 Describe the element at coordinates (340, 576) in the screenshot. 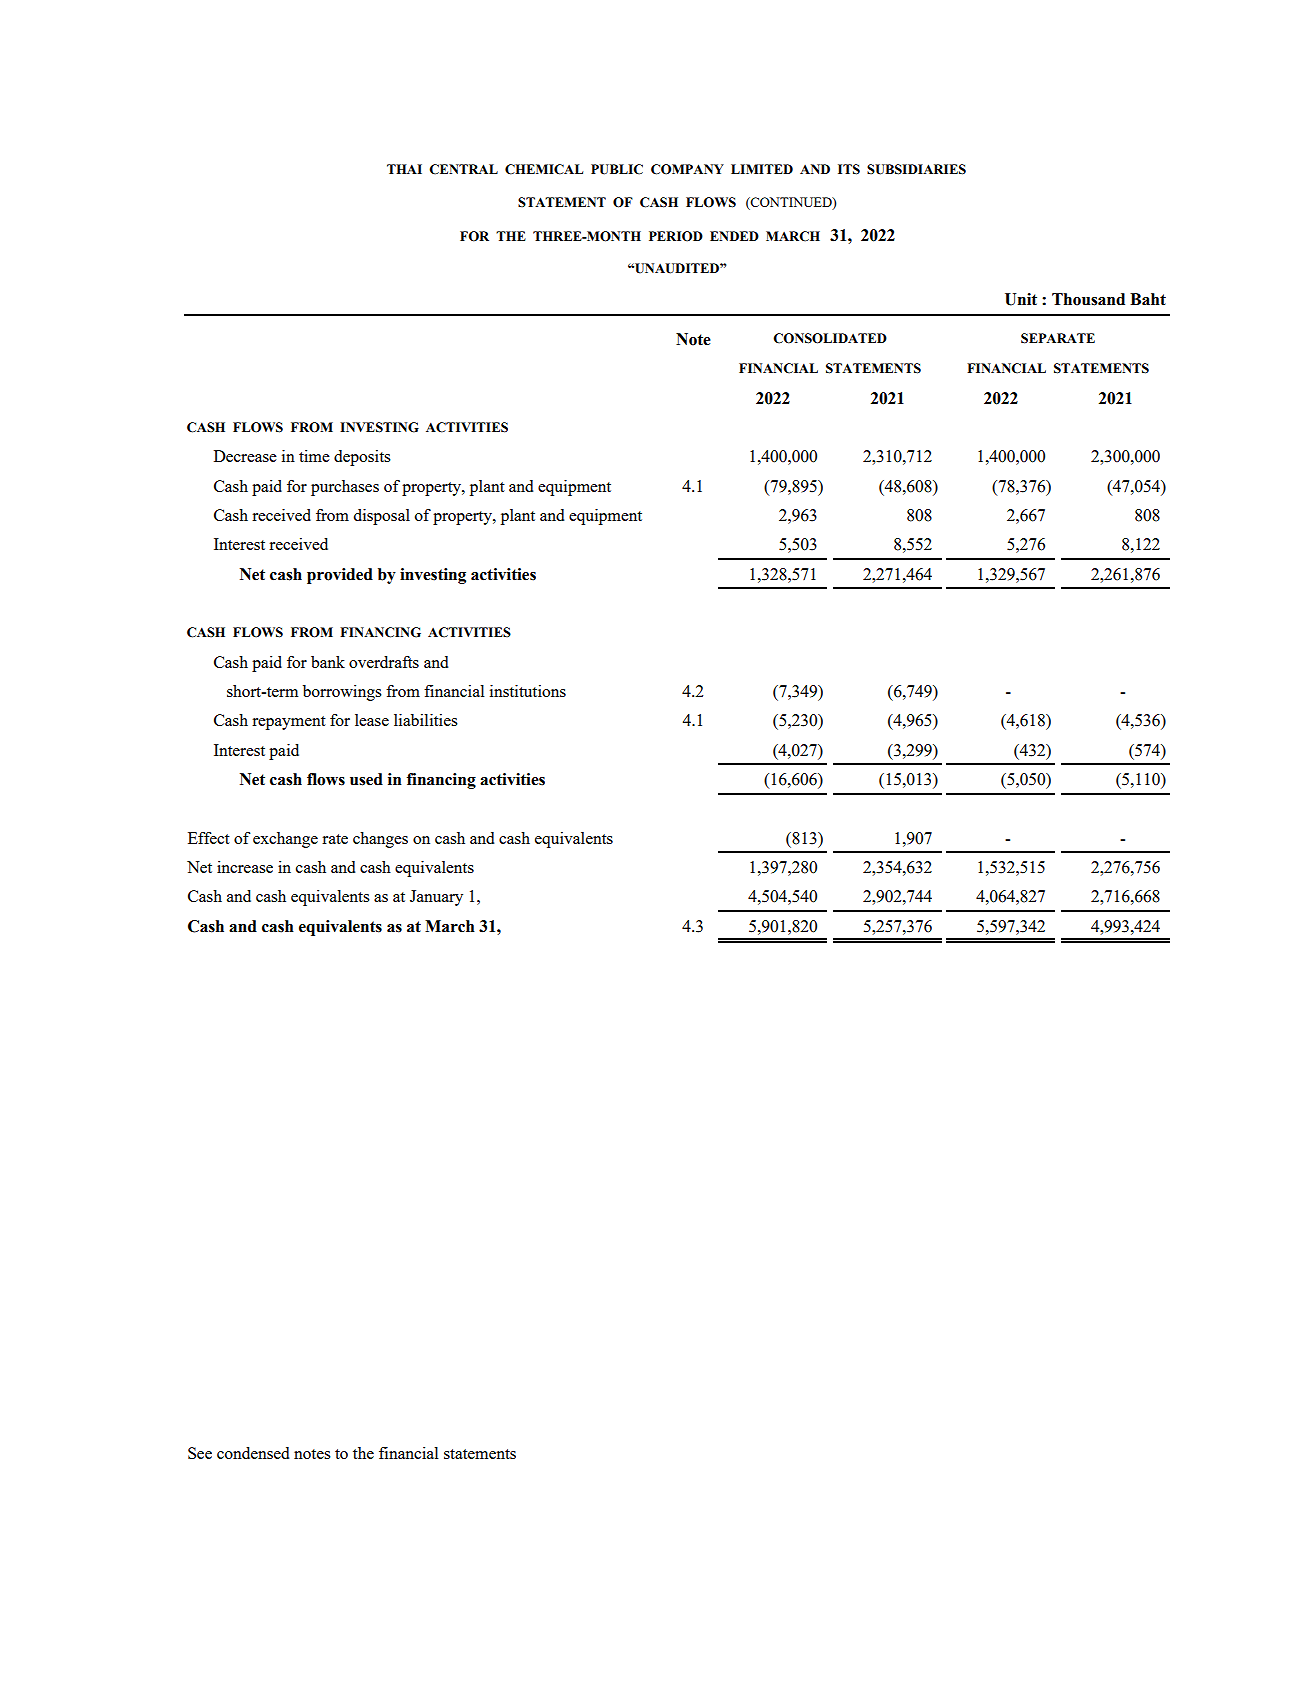

I see `provided` at that location.
